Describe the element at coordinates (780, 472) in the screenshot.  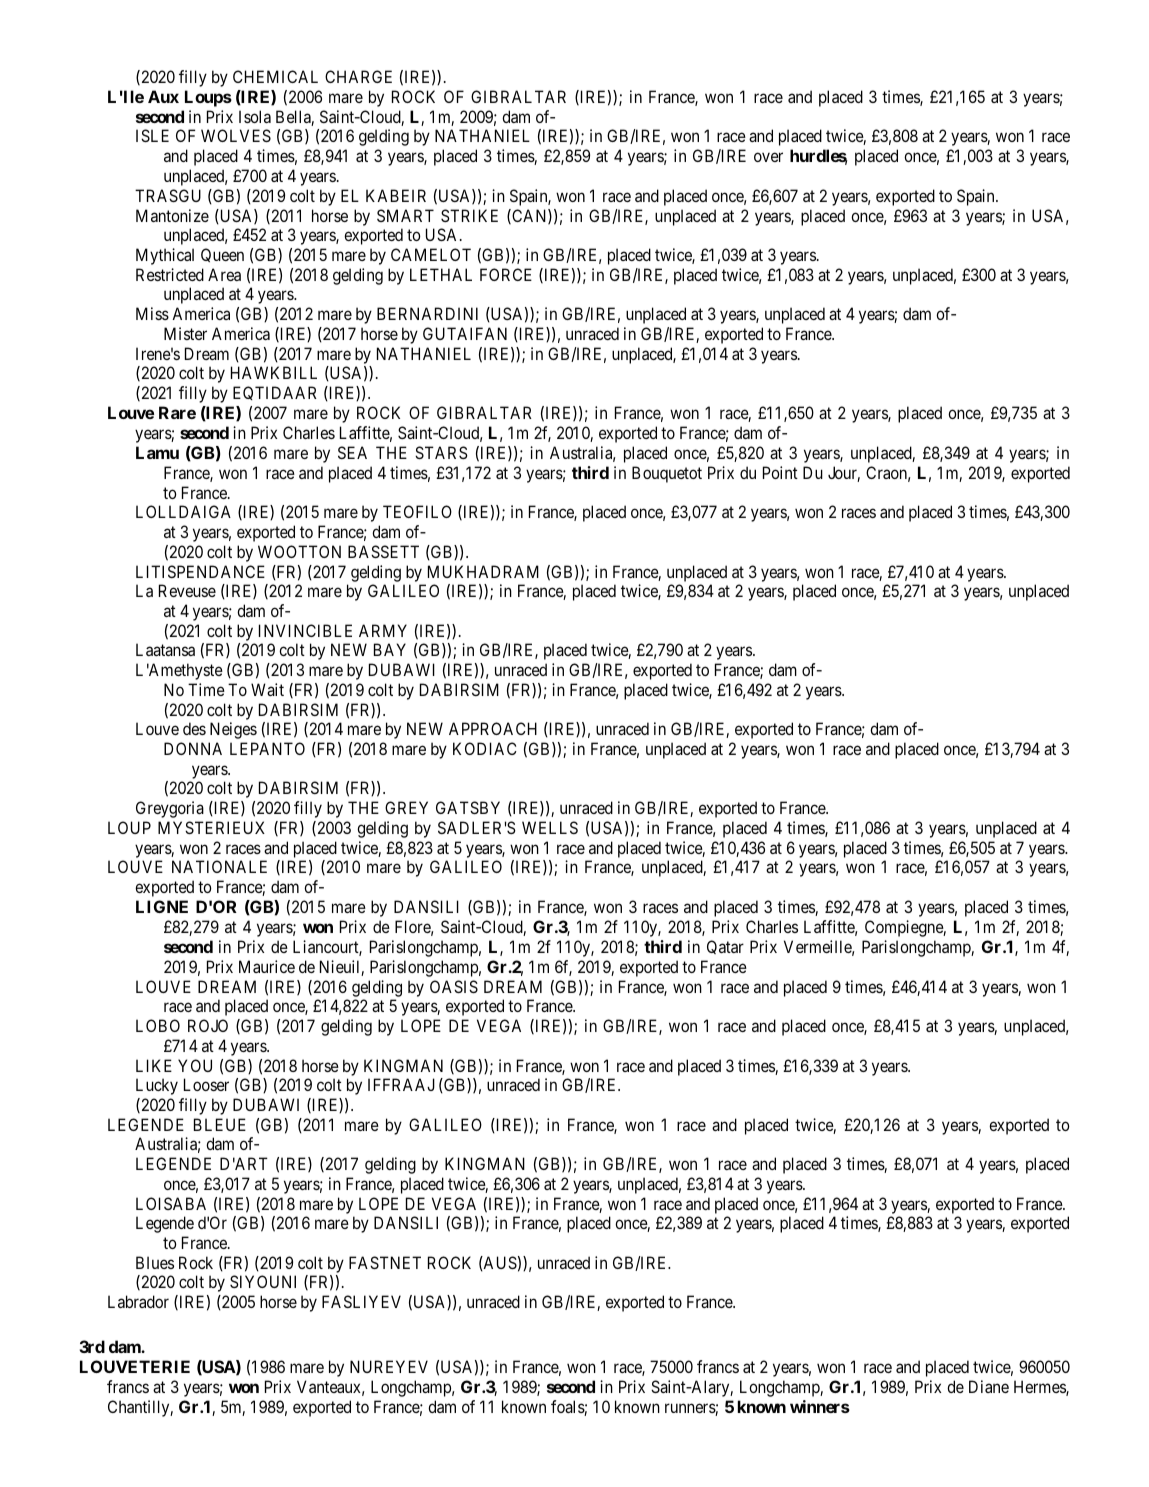
I see `Point` at that location.
